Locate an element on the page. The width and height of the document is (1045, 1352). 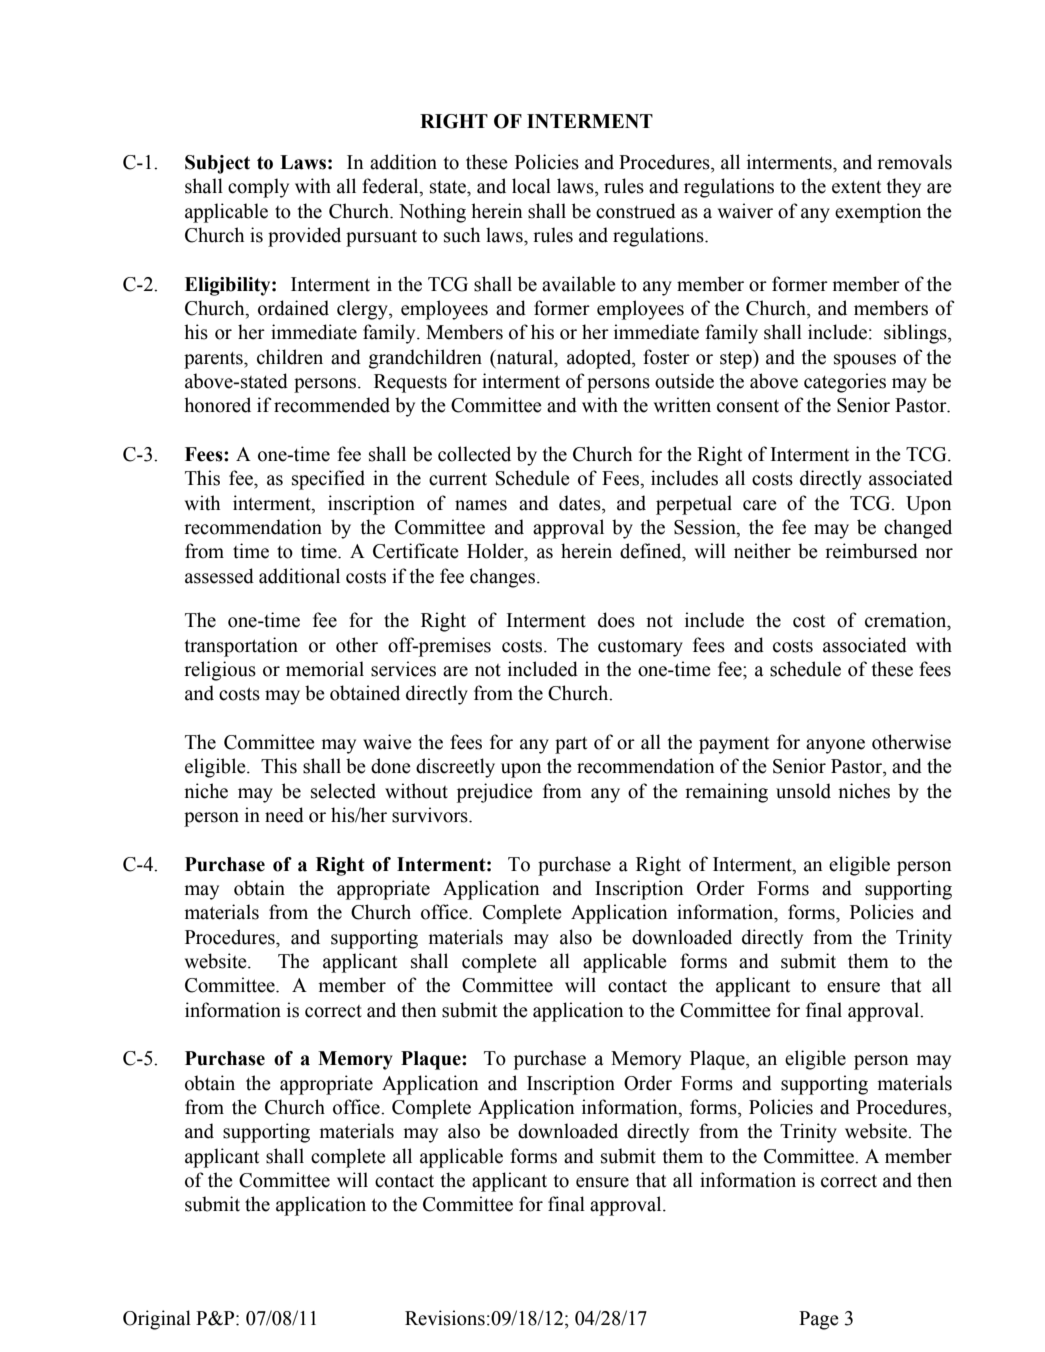
part is located at coordinates (571, 745).
